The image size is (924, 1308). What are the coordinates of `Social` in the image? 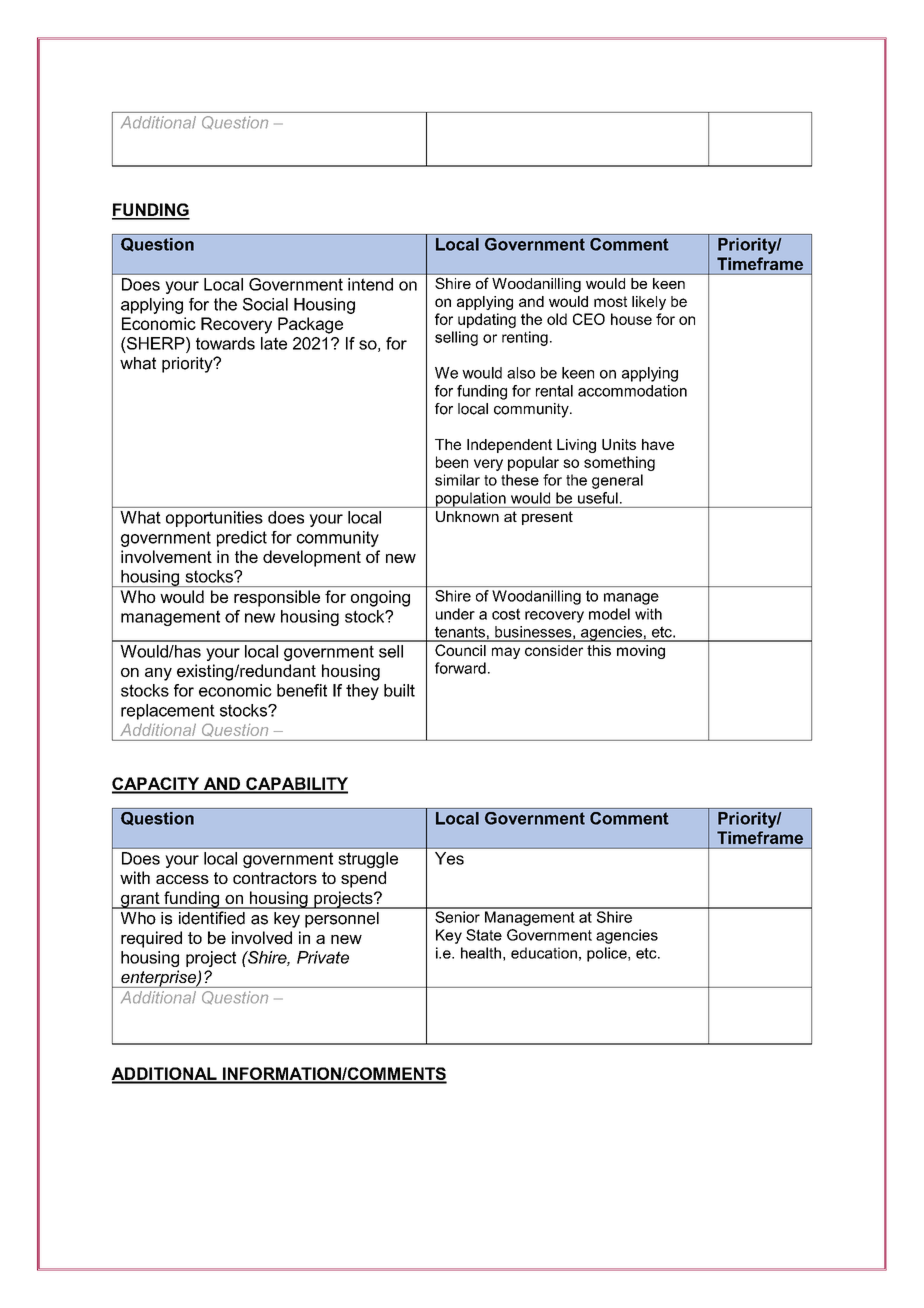 It's located at (265, 304).
